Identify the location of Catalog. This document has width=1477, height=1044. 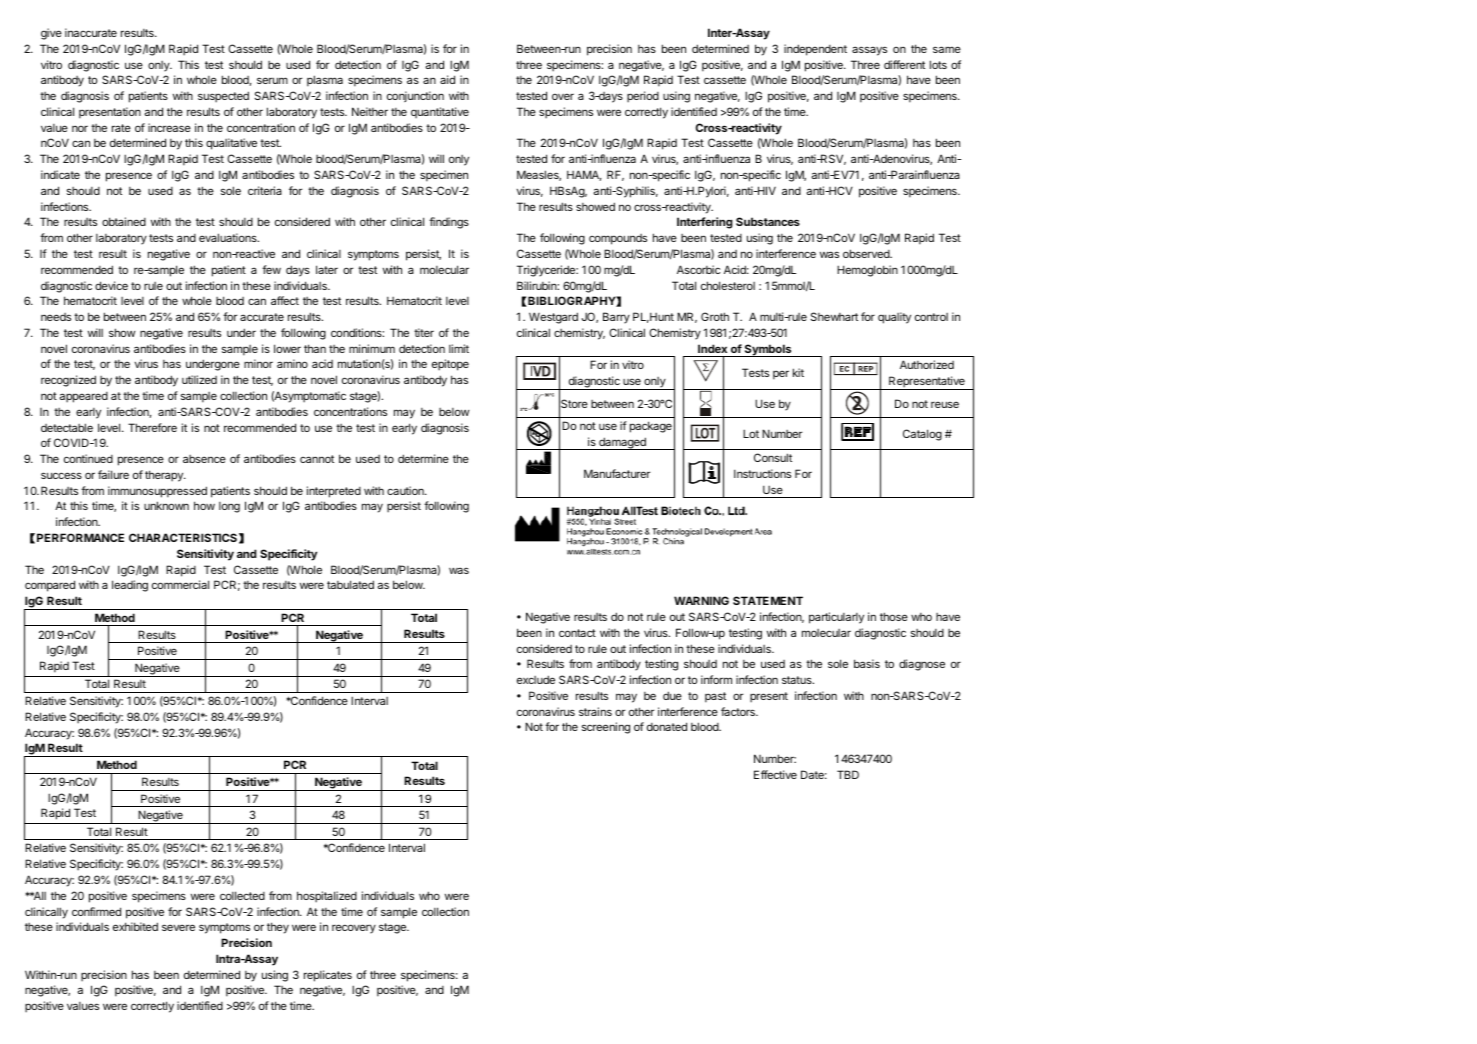
(922, 435).
